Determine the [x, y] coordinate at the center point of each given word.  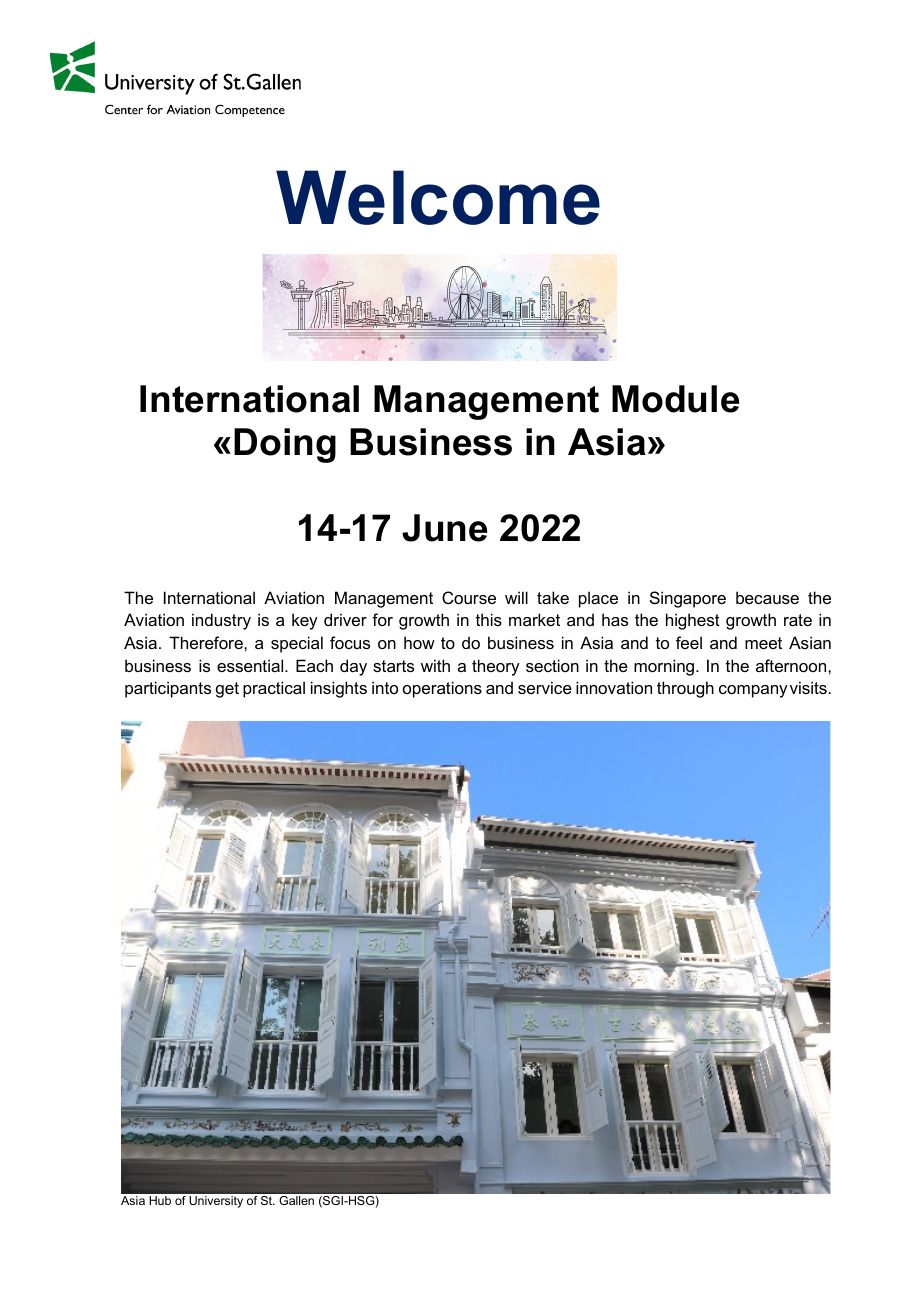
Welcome [438, 197]
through [685, 689]
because [767, 597]
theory [496, 667]
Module [675, 399]
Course [469, 597]
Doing [285, 445]
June [444, 528]
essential [251, 665]
